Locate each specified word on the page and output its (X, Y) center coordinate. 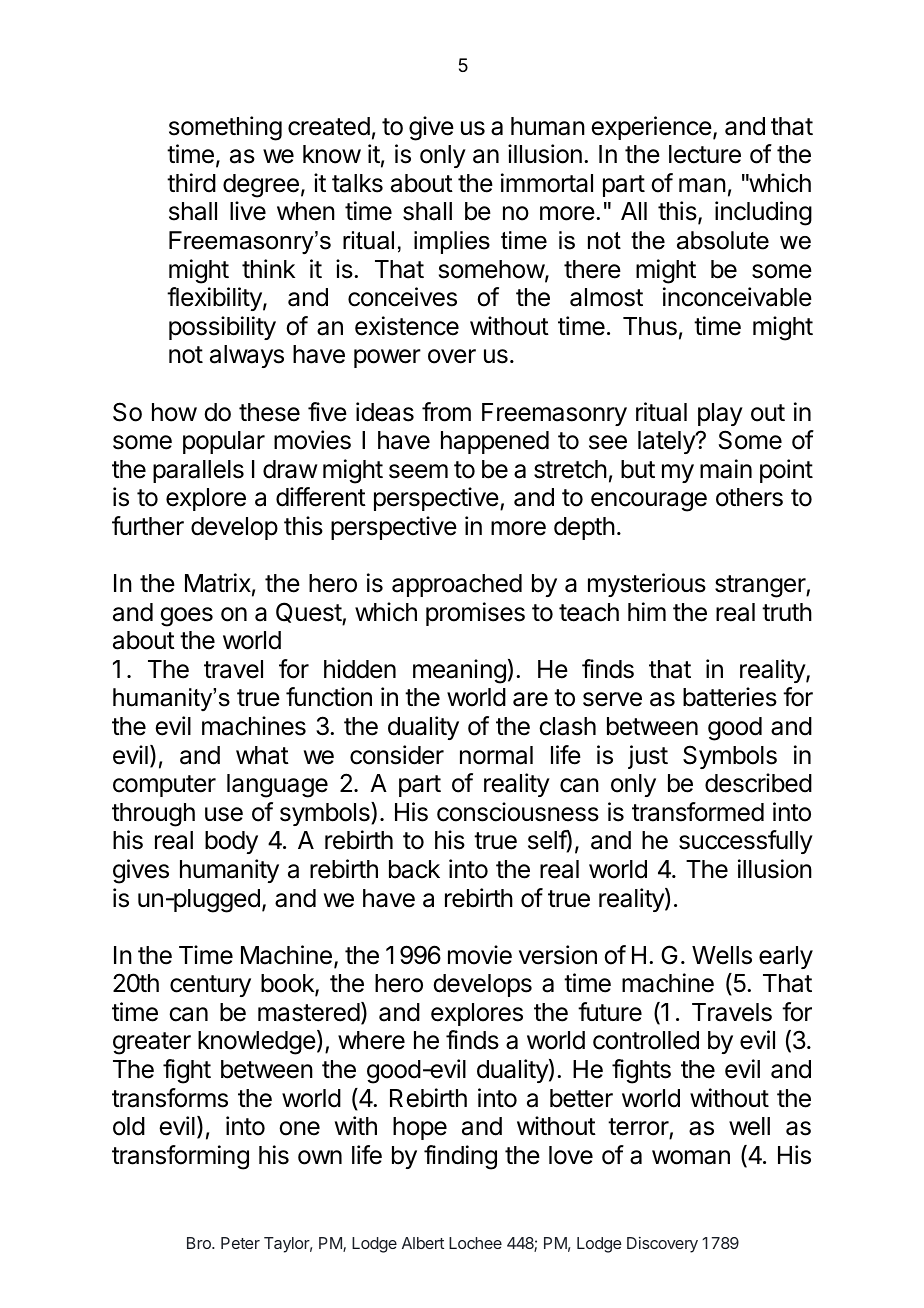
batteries (730, 697)
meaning (459, 671)
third (191, 183)
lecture (705, 154)
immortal (547, 183)
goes (186, 617)
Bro (200, 1243)
